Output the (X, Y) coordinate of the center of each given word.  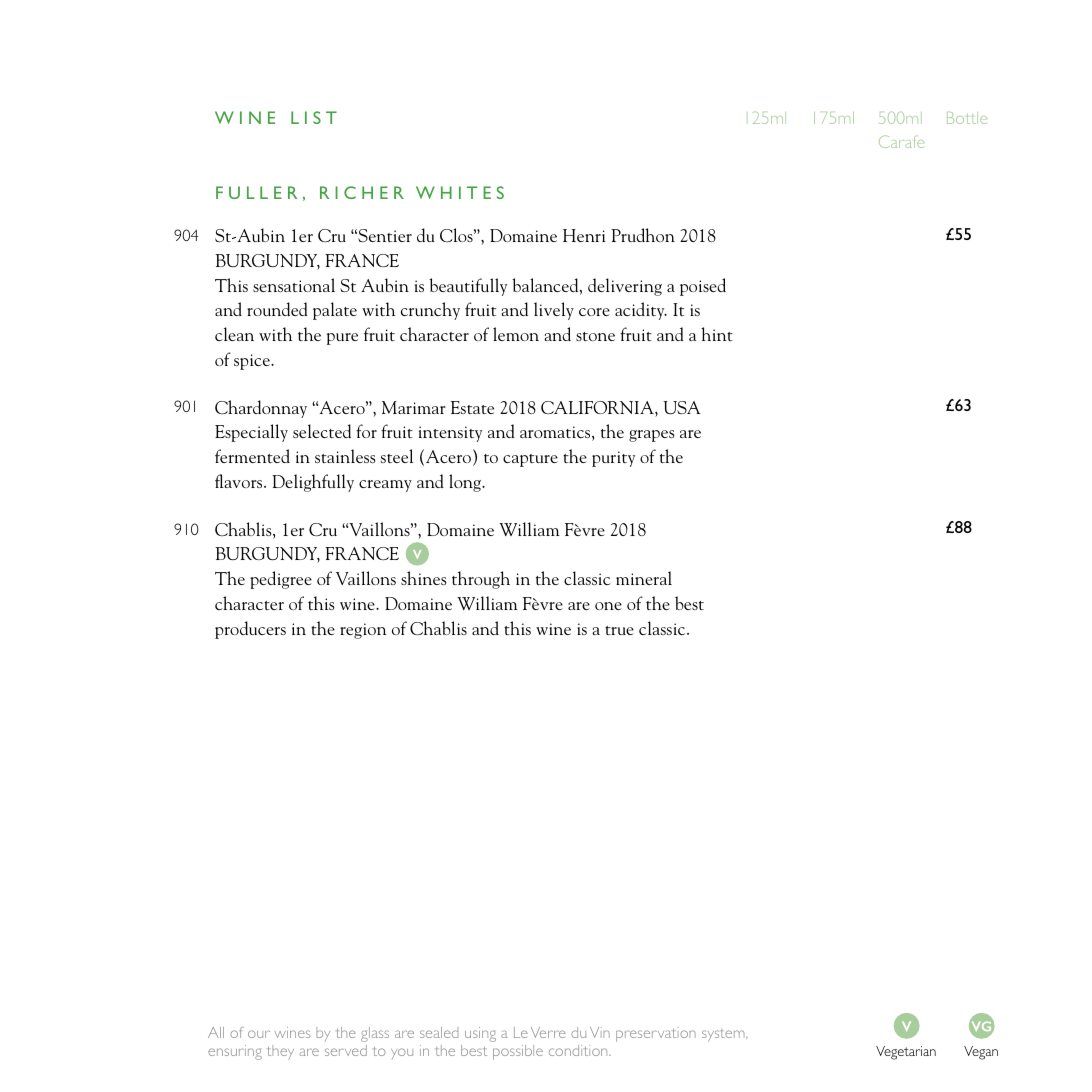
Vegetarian (906, 1053)
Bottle (967, 118)
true (619, 630)
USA (682, 407)
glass (375, 1034)
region (363, 631)
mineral (644, 578)
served (346, 1050)
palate (335, 311)
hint (717, 334)
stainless (345, 456)
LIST (314, 117)
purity (613, 459)
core (594, 312)
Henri (584, 235)
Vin (600, 1032)
